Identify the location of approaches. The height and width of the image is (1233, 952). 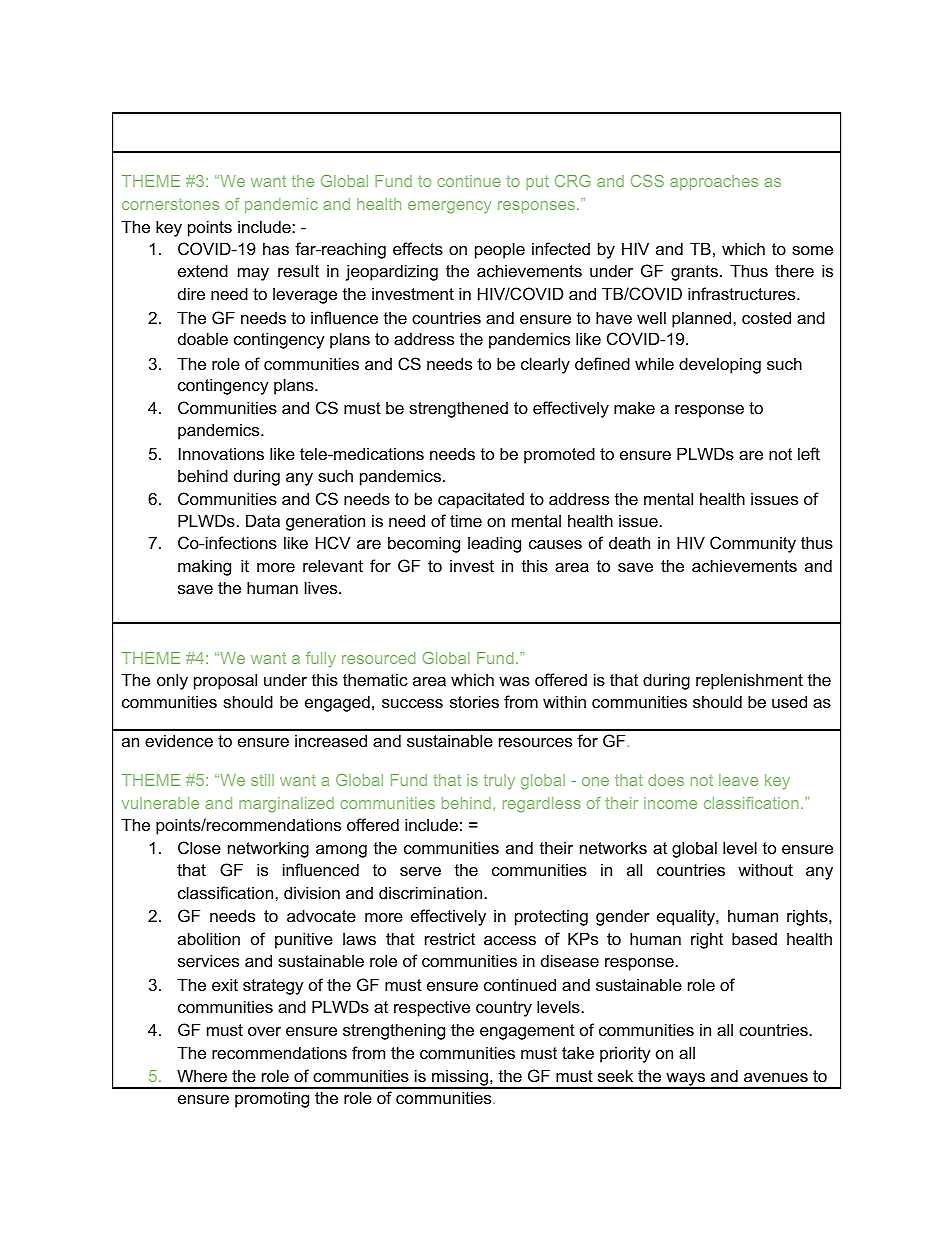
(714, 182).
